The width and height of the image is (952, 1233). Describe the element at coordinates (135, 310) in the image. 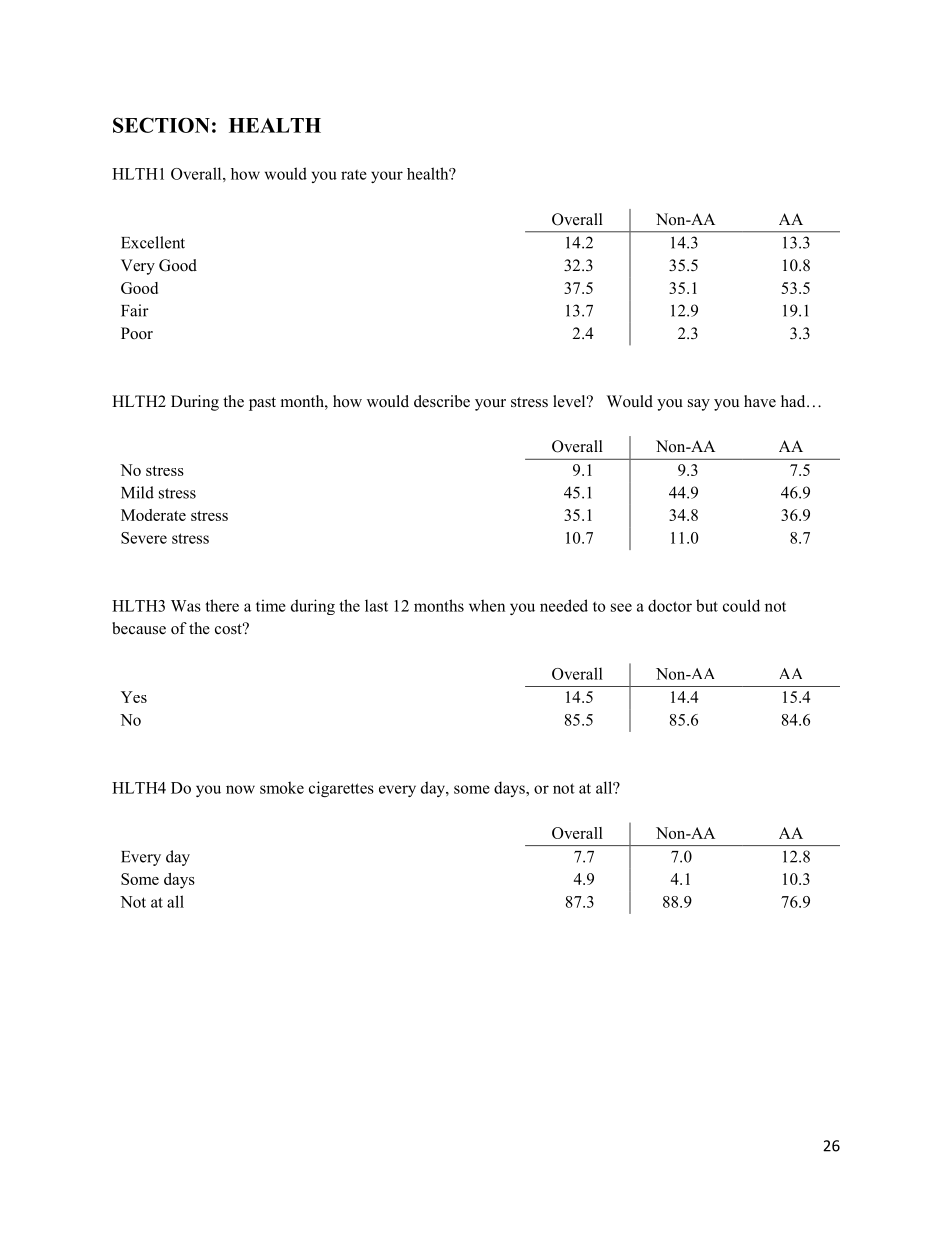

I see `Fair` at that location.
